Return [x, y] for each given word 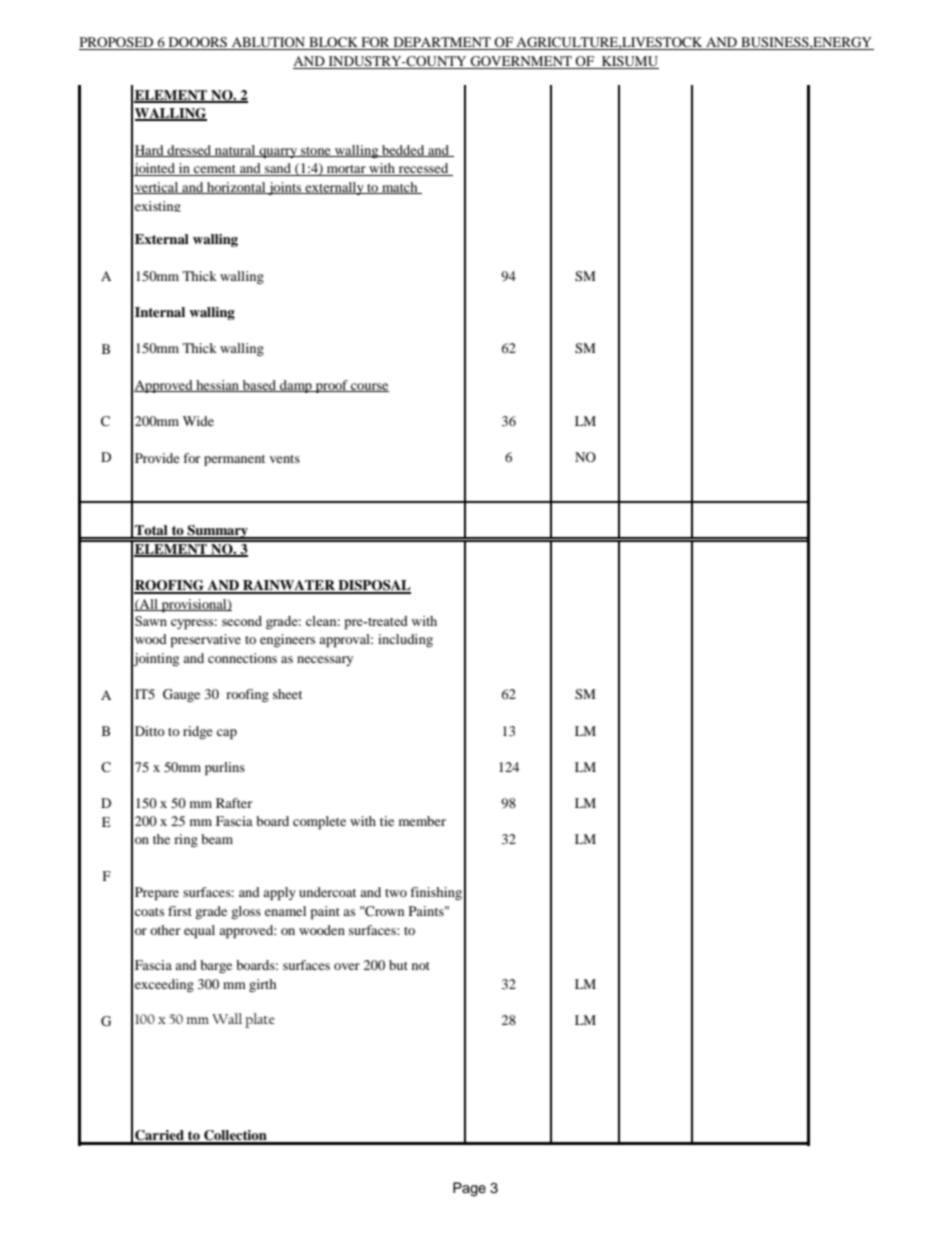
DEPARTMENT [442, 43]
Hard [150, 151]
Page [469, 1189]
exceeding [164, 985]
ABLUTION [268, 43]
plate [260, 1020]
